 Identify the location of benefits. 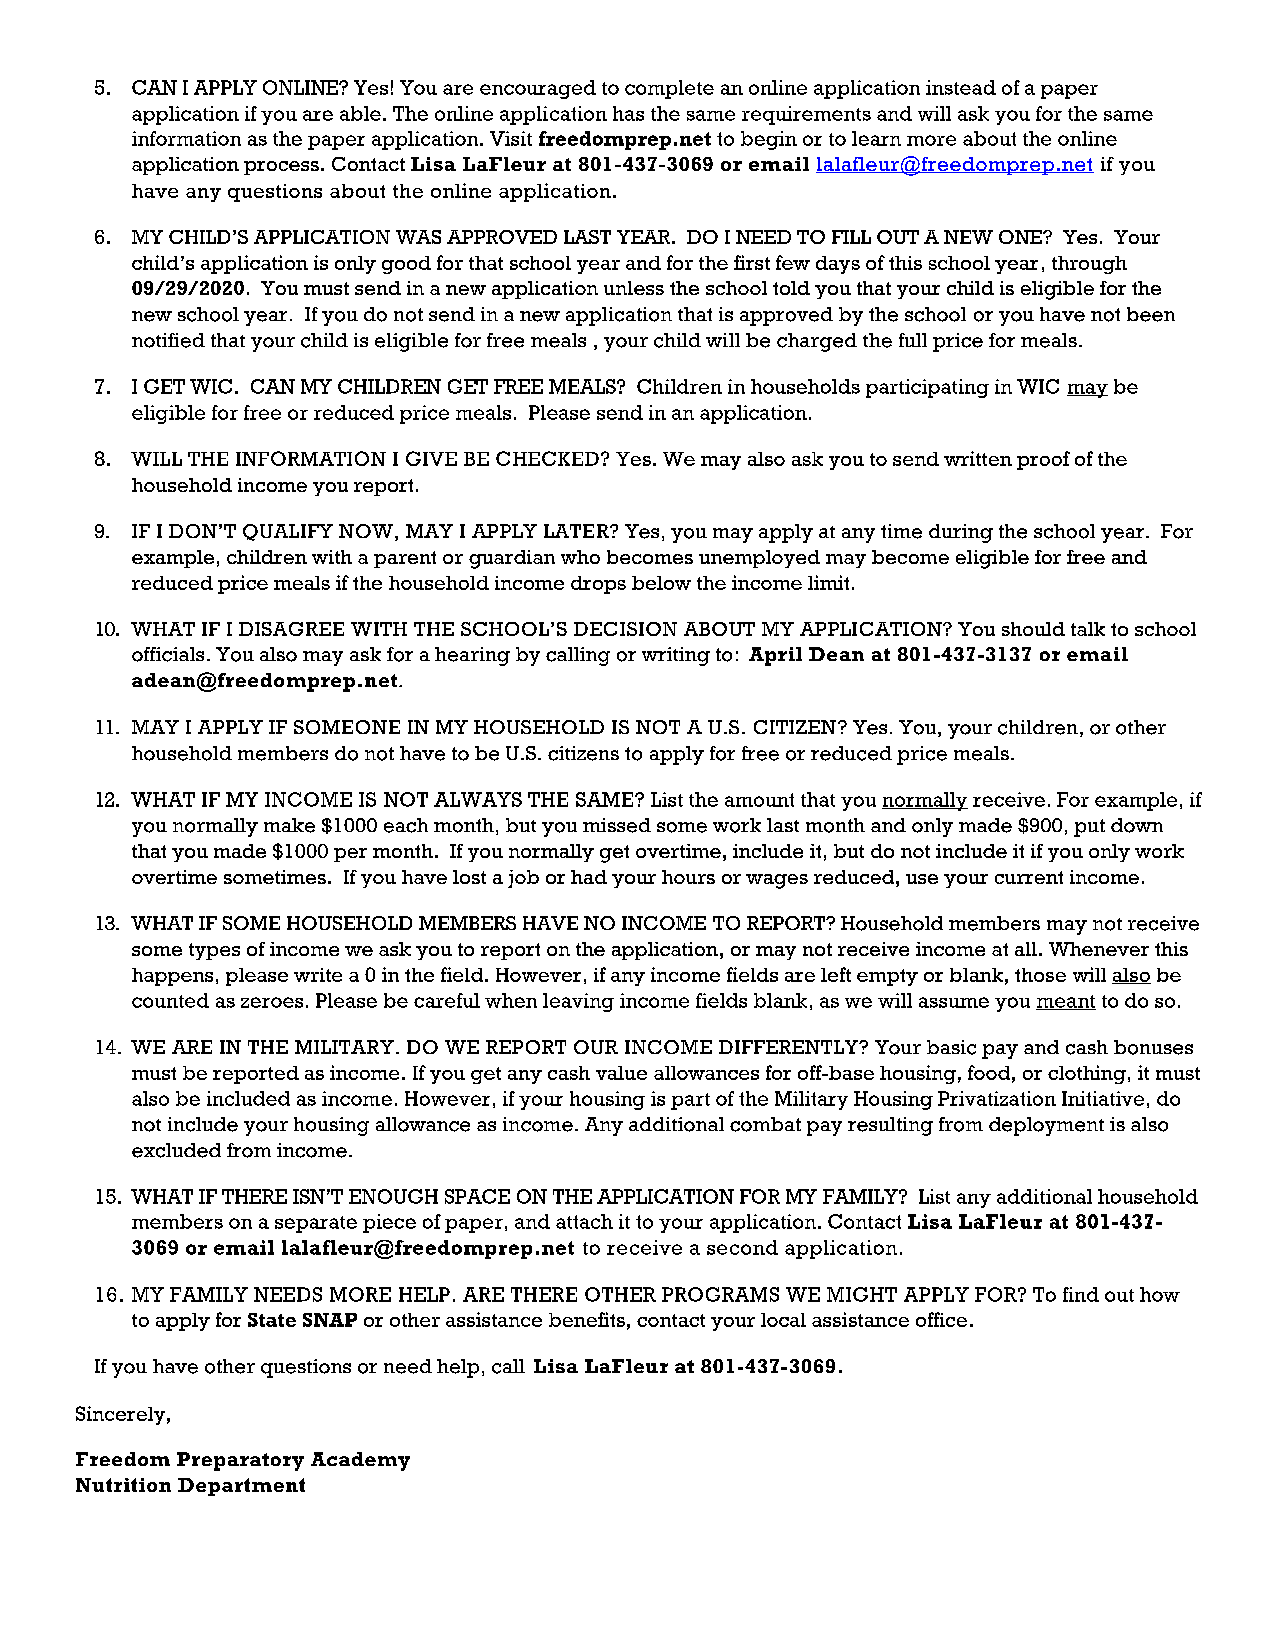
(587, 1319).
